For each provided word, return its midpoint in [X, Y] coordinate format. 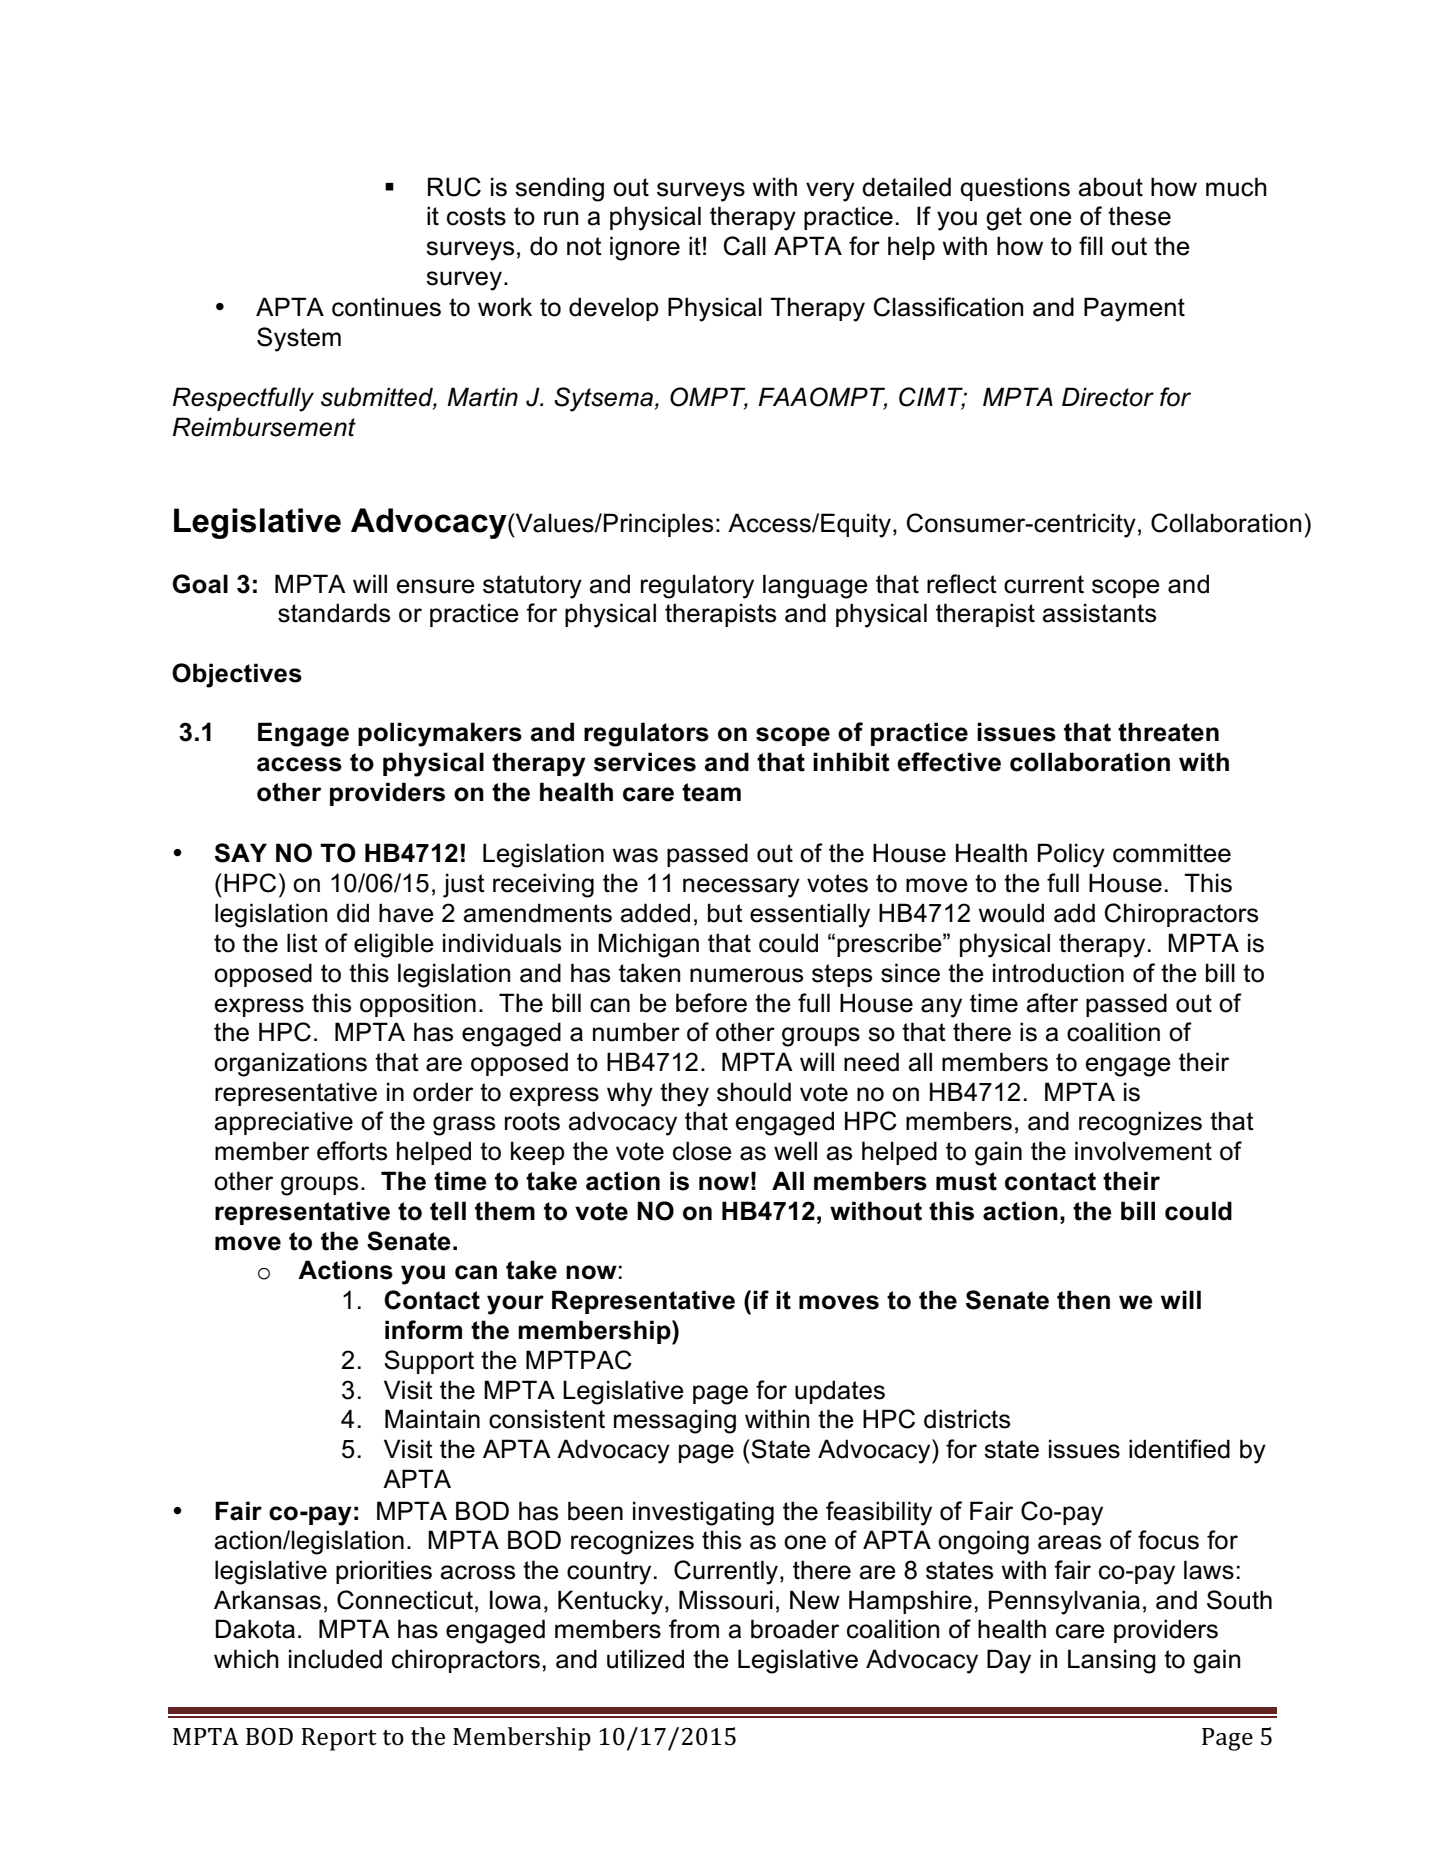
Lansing [1112, 1661]
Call [745, 246]
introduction [1058, 973]
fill [1091, 245]
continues [386, 307]
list [302, 943]
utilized [645, 1659]
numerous [746, 975]
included [335, 1659]
